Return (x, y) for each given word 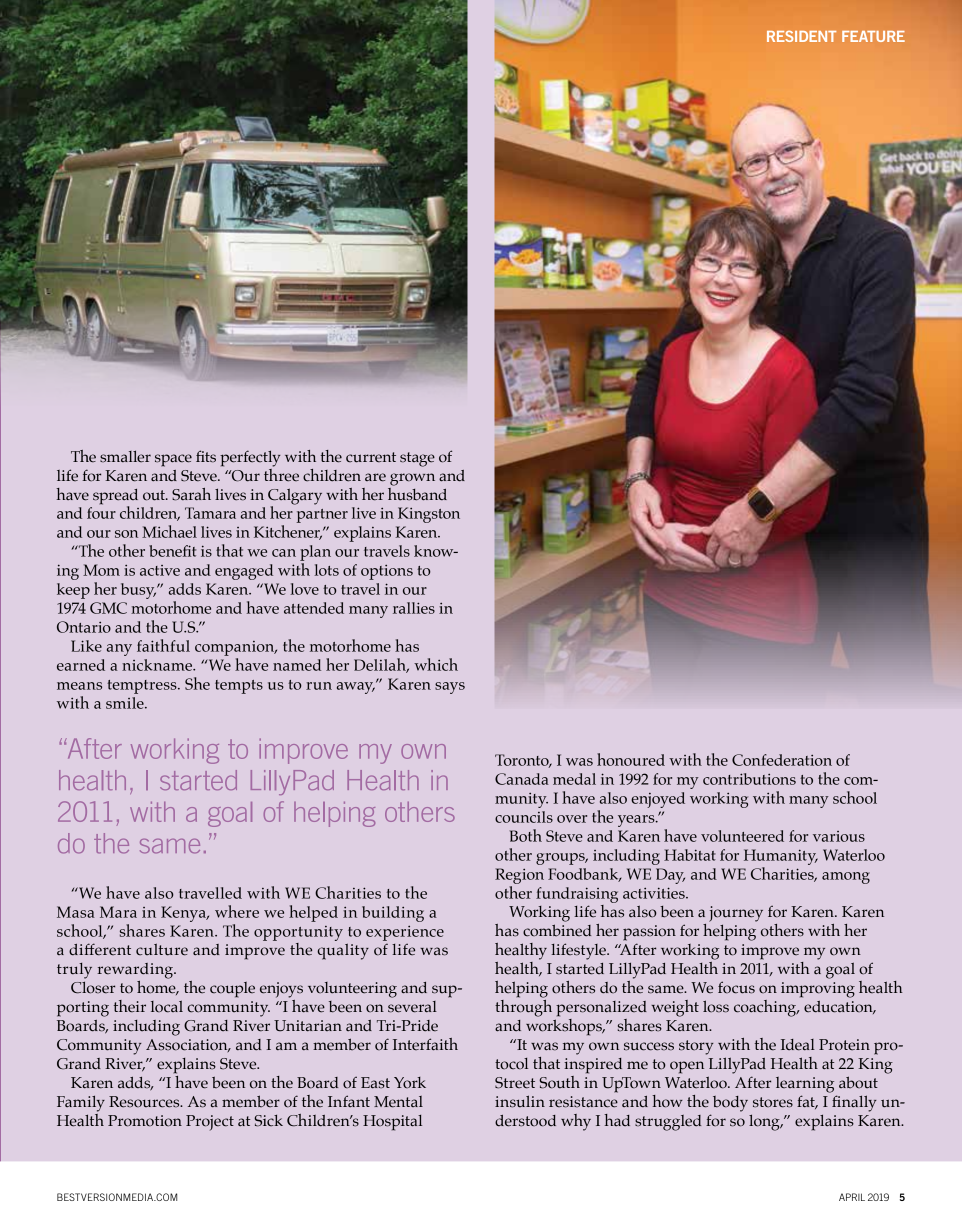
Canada (522, 779)
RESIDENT (801, 36)
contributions (749, 779)
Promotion (145, 1121)
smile (126, 703)
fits (206, 456)
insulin (520, 1101)
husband (417, 493)
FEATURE (873, 36)
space (173, 460)
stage (417, 459)
